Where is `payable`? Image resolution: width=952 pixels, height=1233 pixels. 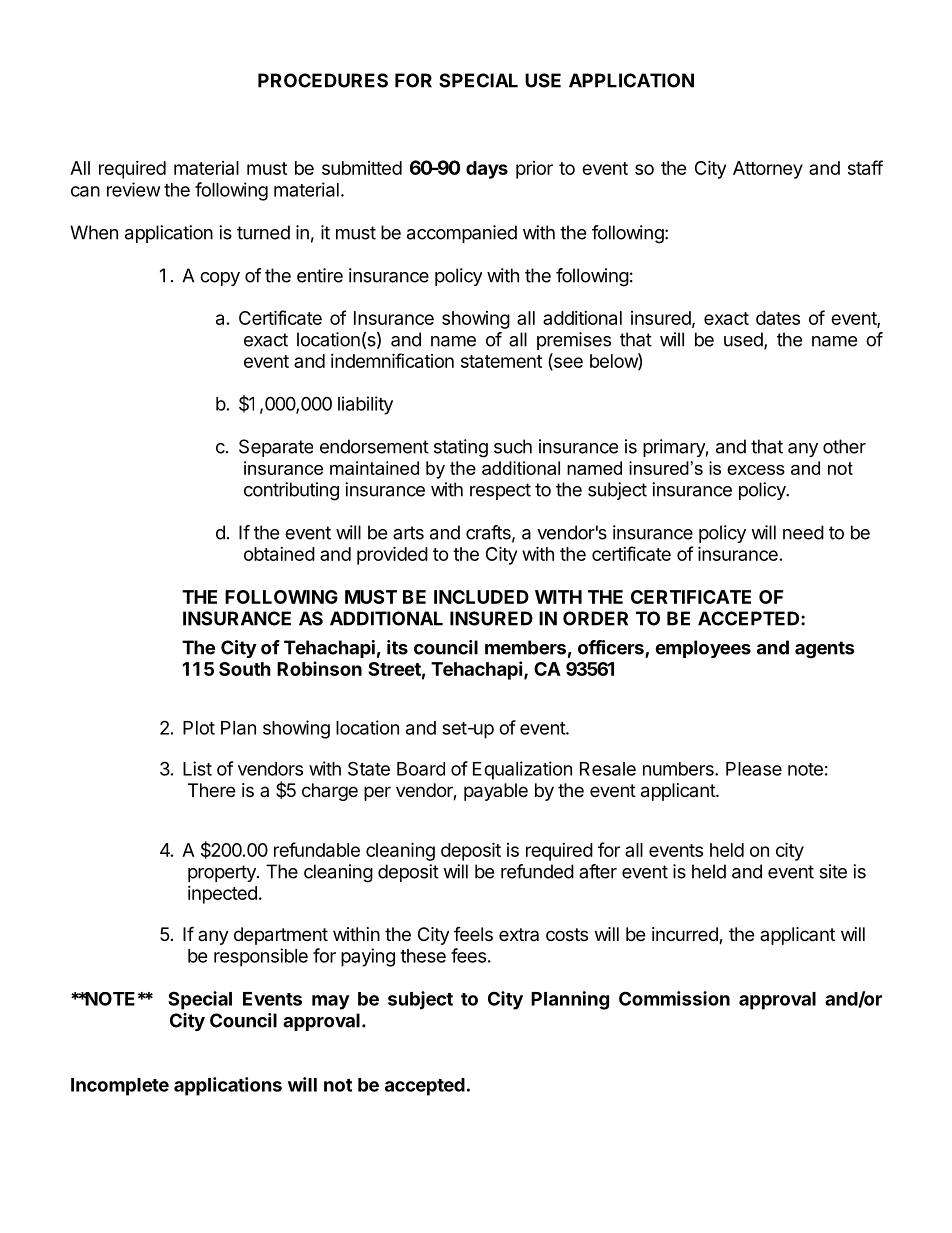 payable is located at coordinates (496, 792).
